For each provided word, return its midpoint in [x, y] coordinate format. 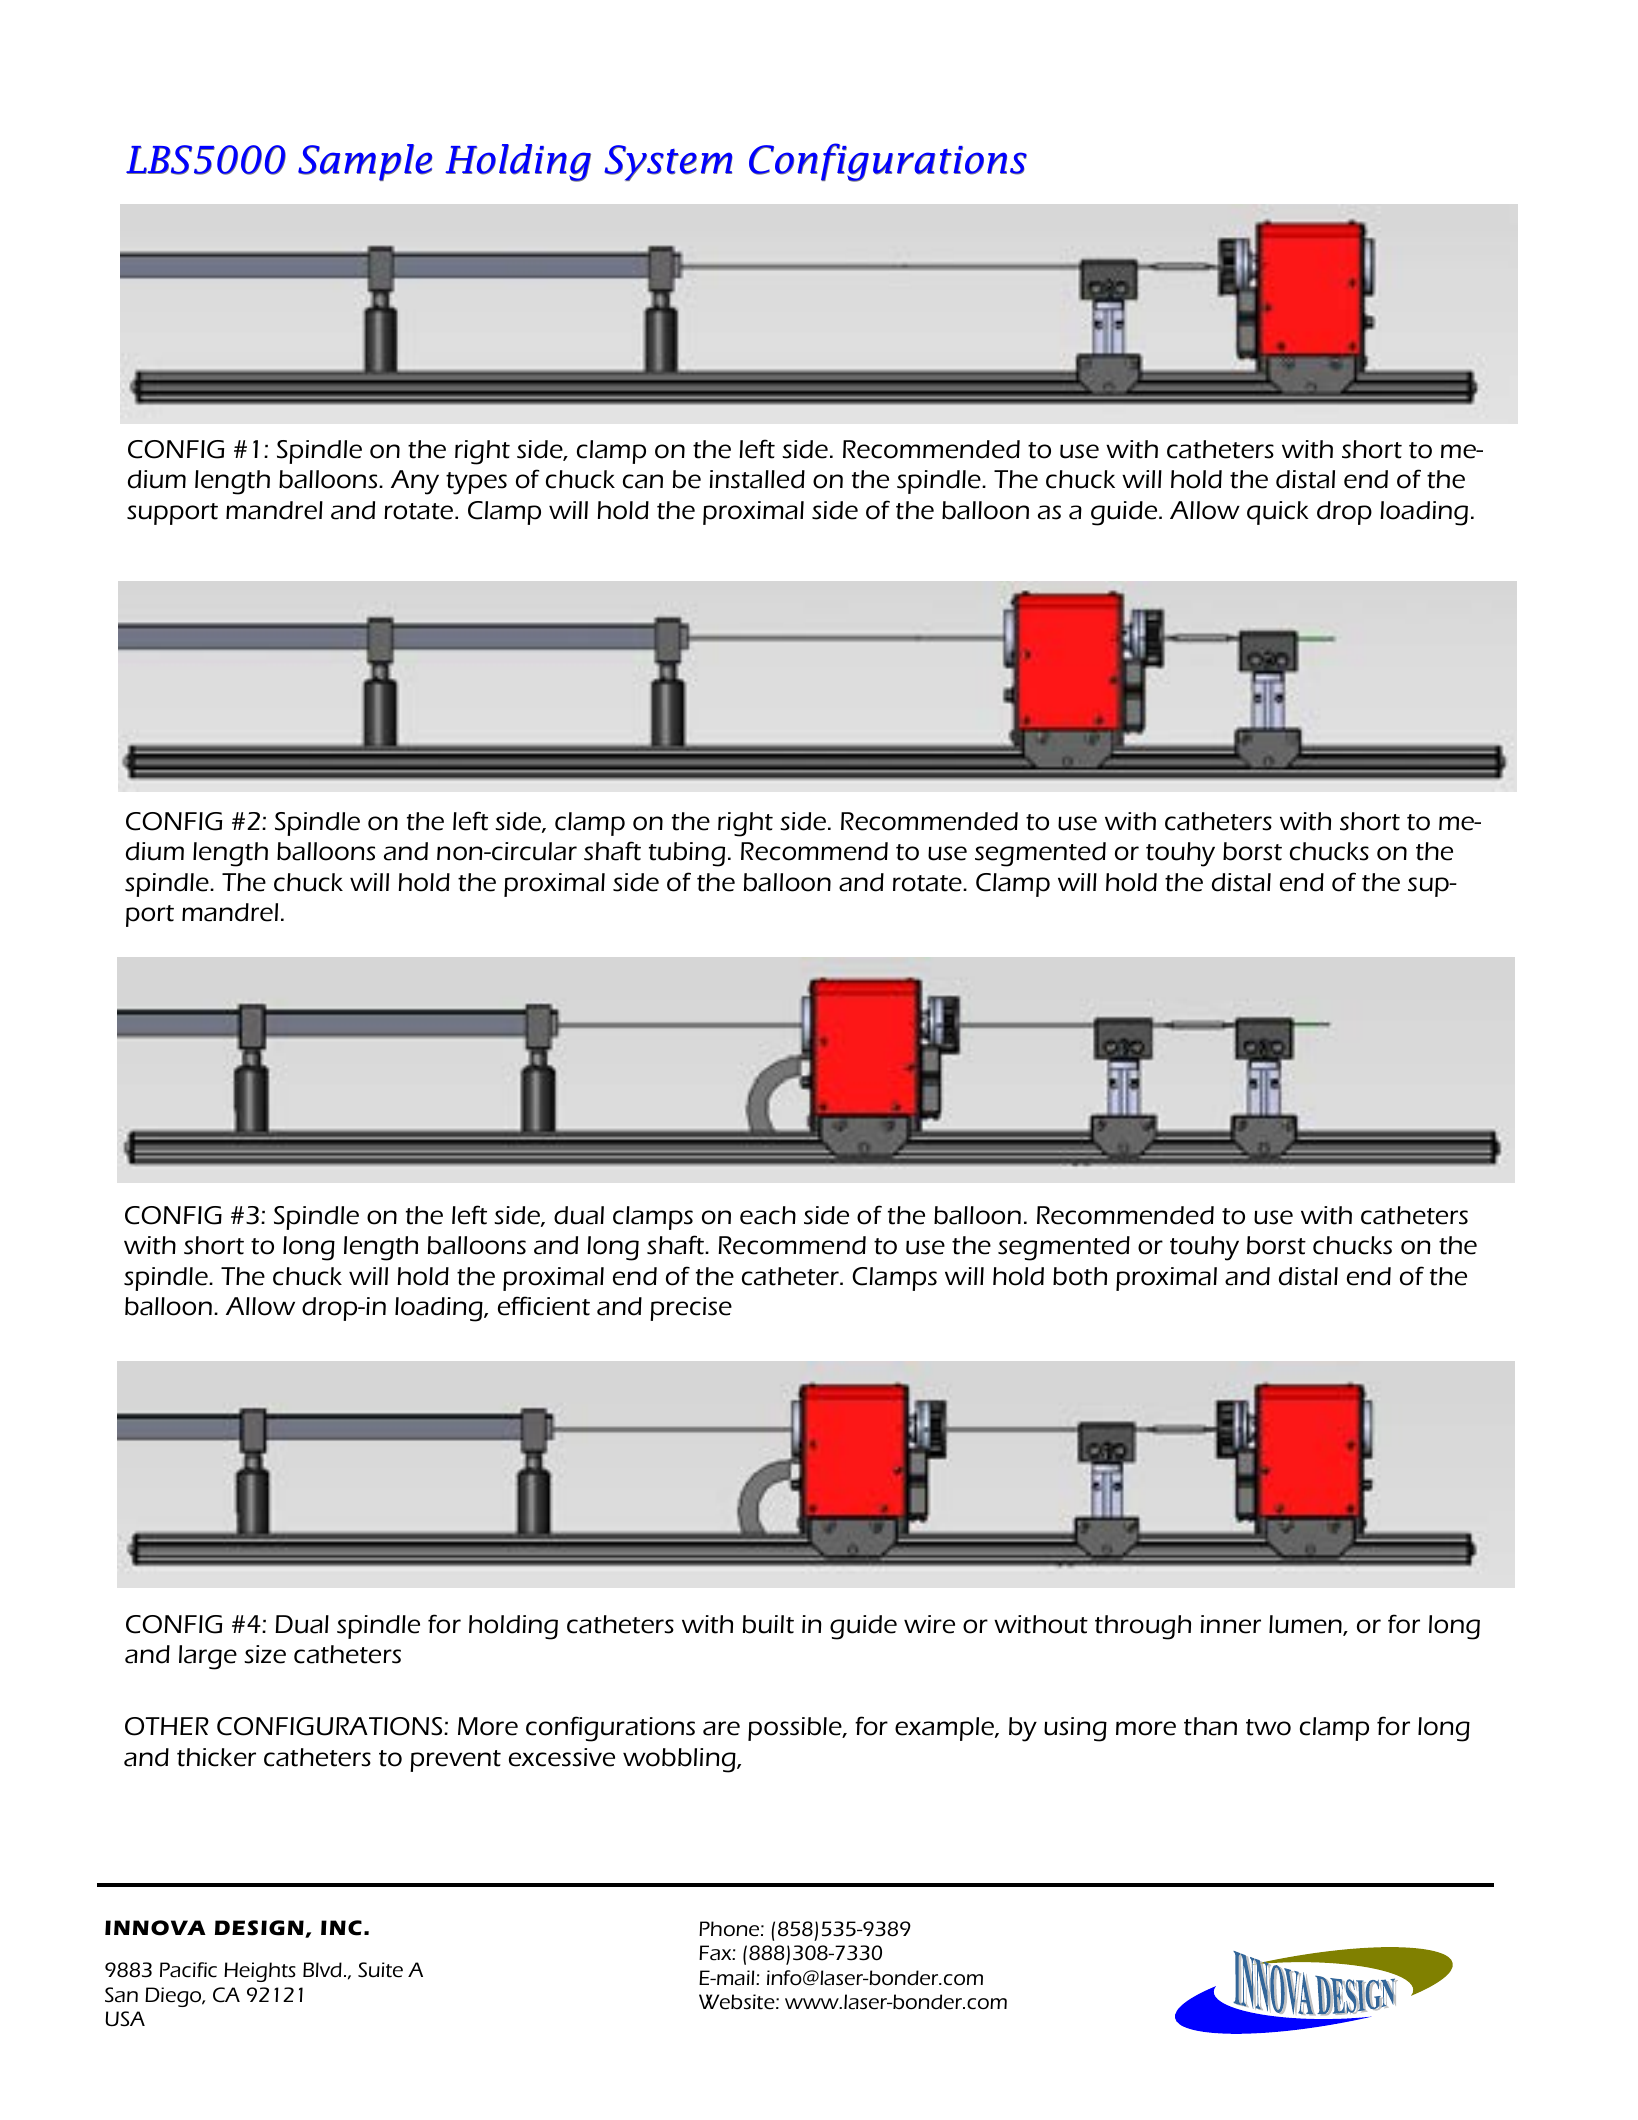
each [768, 1215]
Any [415, 482]
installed [757, 479]
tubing [687, 854]
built [768, 1624]
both [1080, 1276]
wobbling [680, 1760]
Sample [365, 162]
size [265, 1654]
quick [1278, 513]
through [1143, 1627]
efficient [544, 1306]
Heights [260, 1972]
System [668, 163]
